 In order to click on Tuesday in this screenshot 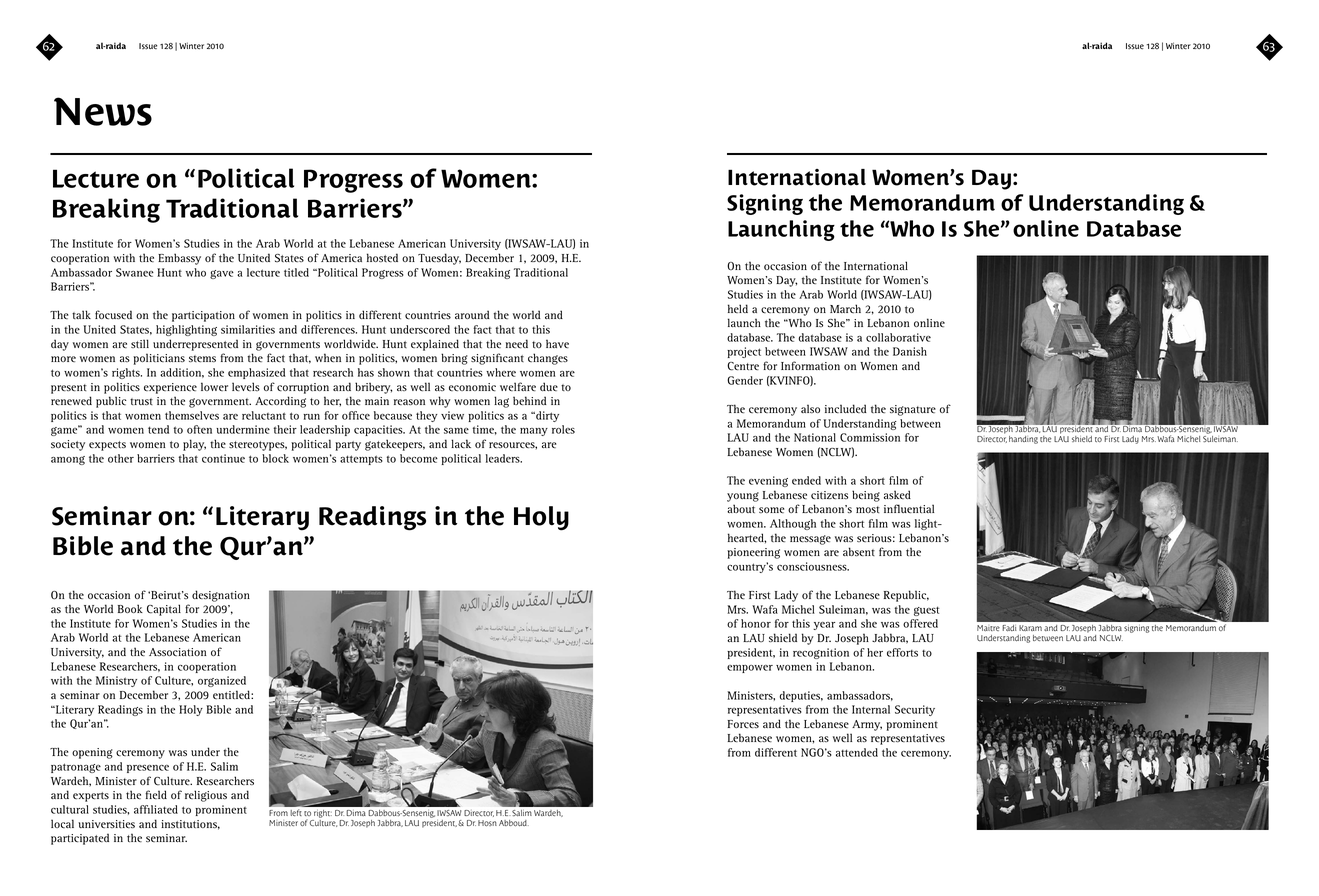, I will do `click(439, 259)`.
